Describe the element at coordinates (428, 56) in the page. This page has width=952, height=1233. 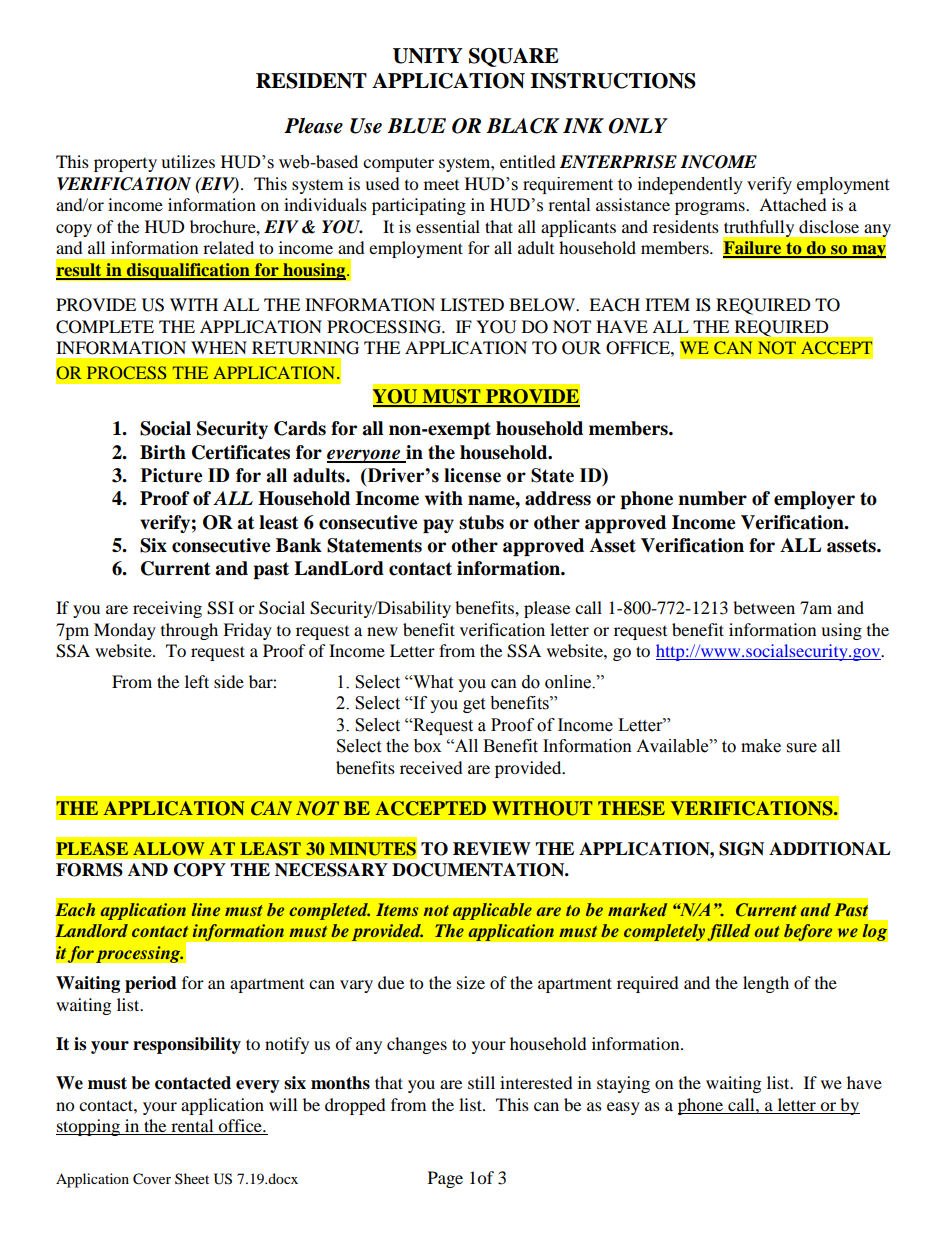
I see `UNITY` at that location.
